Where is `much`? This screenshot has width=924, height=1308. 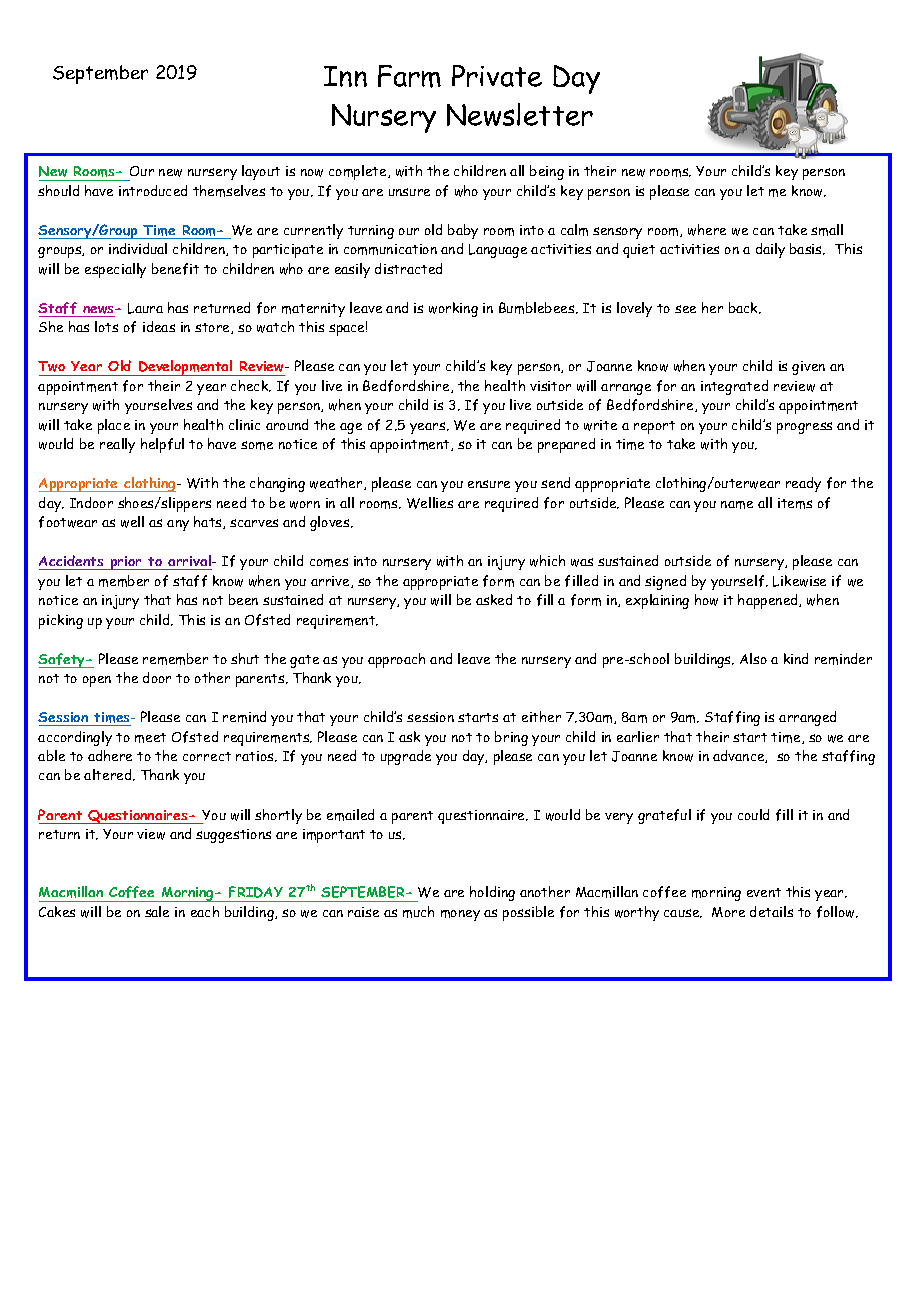 much is located at coordinates (418, 912).
